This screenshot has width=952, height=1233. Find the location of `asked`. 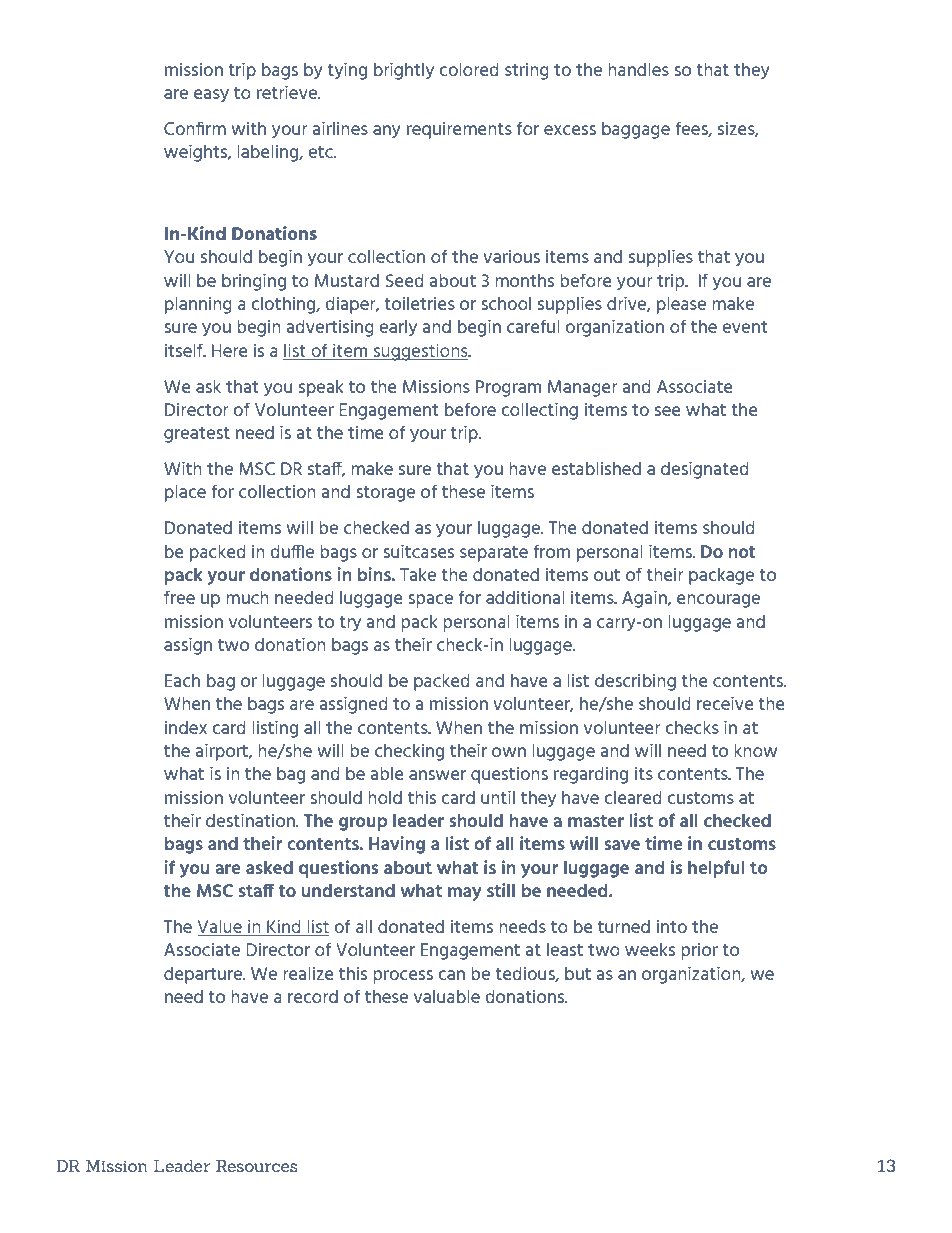

asked is located at coordinates (269, 867).
